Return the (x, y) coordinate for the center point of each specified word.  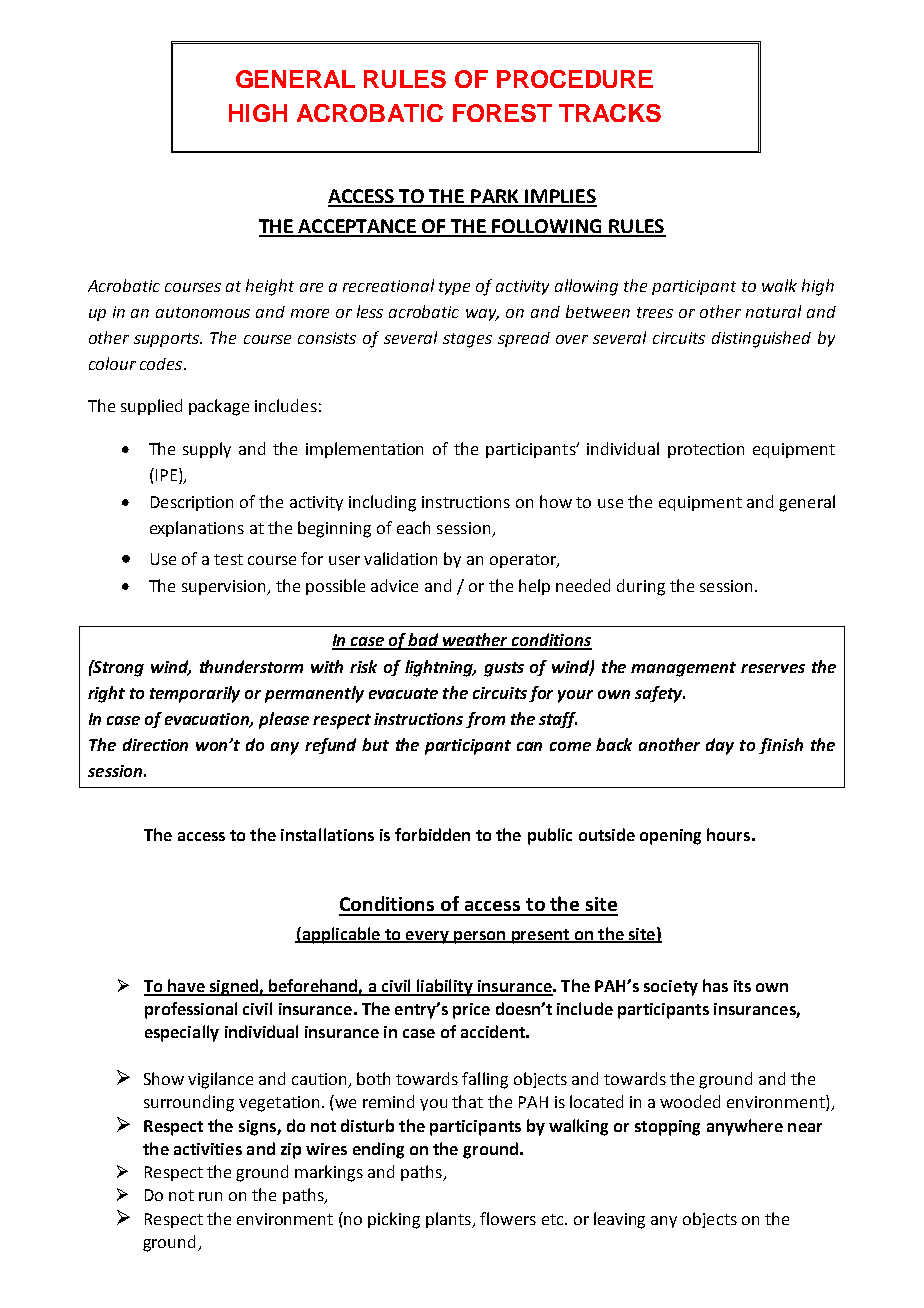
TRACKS (610, 113)
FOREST (502, 113)
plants (450, 1220)
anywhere (745, 1127)
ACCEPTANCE (358, 227)
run (210, 1196)
